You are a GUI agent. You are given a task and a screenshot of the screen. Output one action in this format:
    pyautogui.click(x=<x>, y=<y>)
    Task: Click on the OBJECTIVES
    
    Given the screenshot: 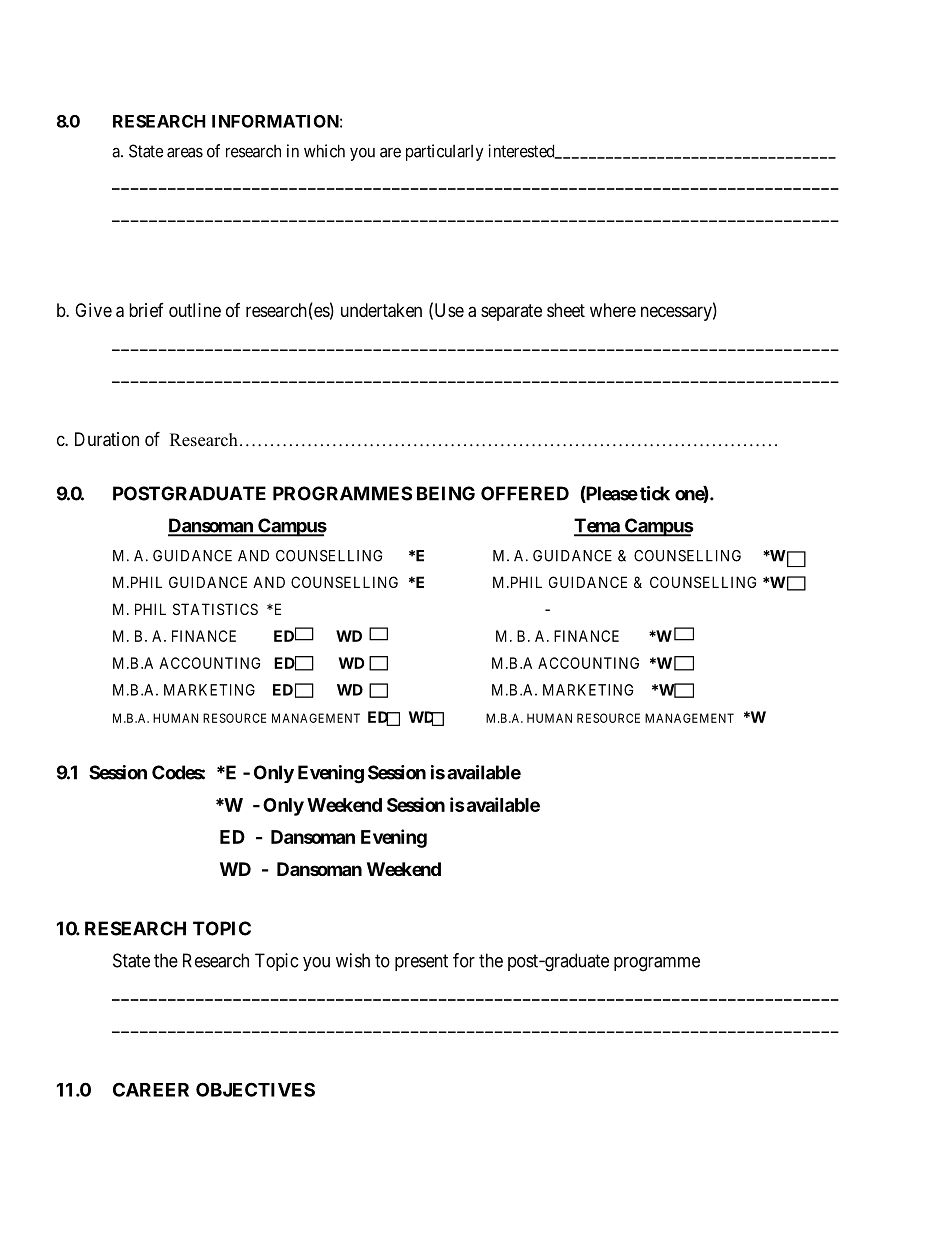 What is the action you would take?
    pyautogui.click(x=255, y=1089)
